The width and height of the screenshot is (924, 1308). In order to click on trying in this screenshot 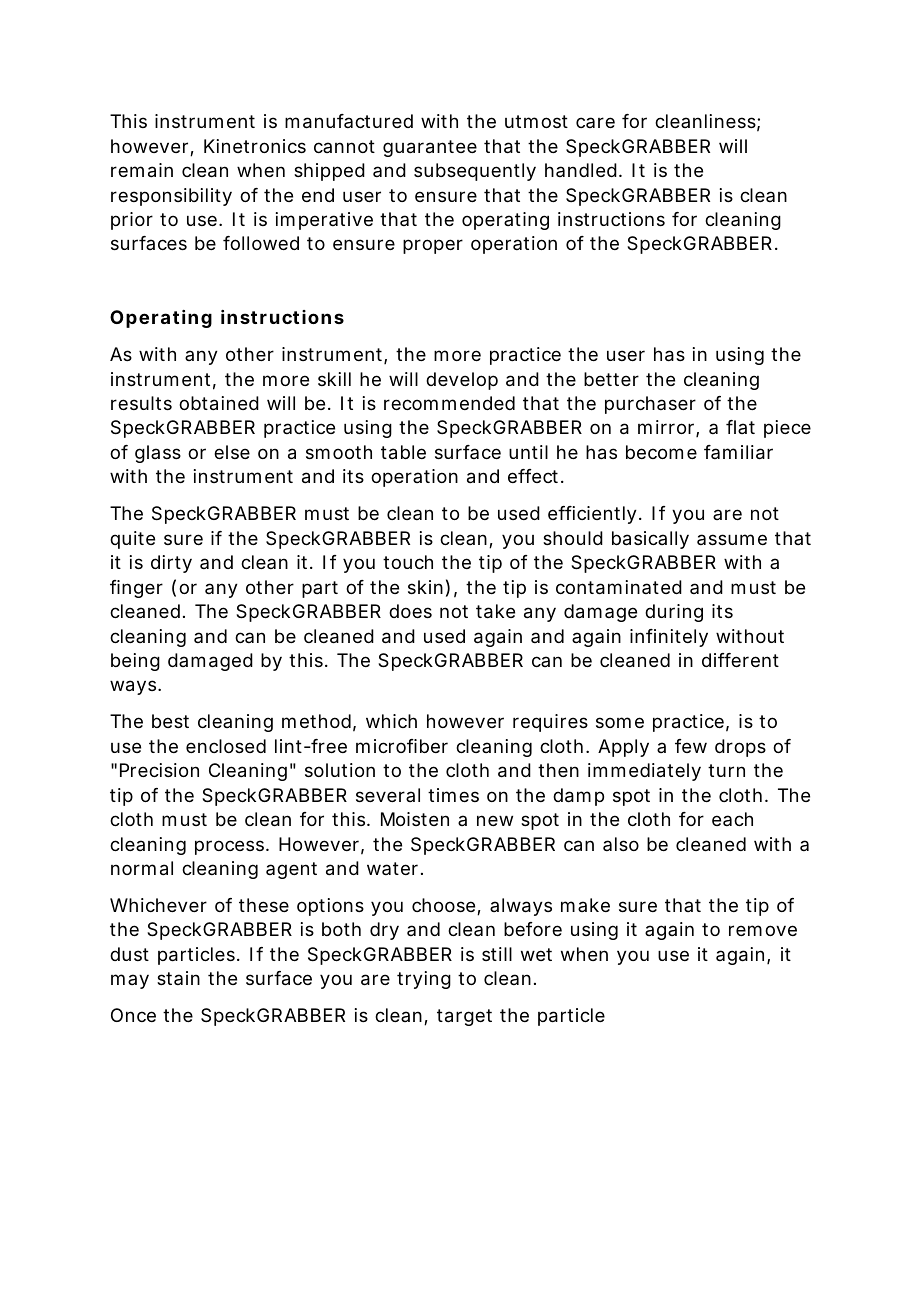, I will do `click(424, 980)`.
